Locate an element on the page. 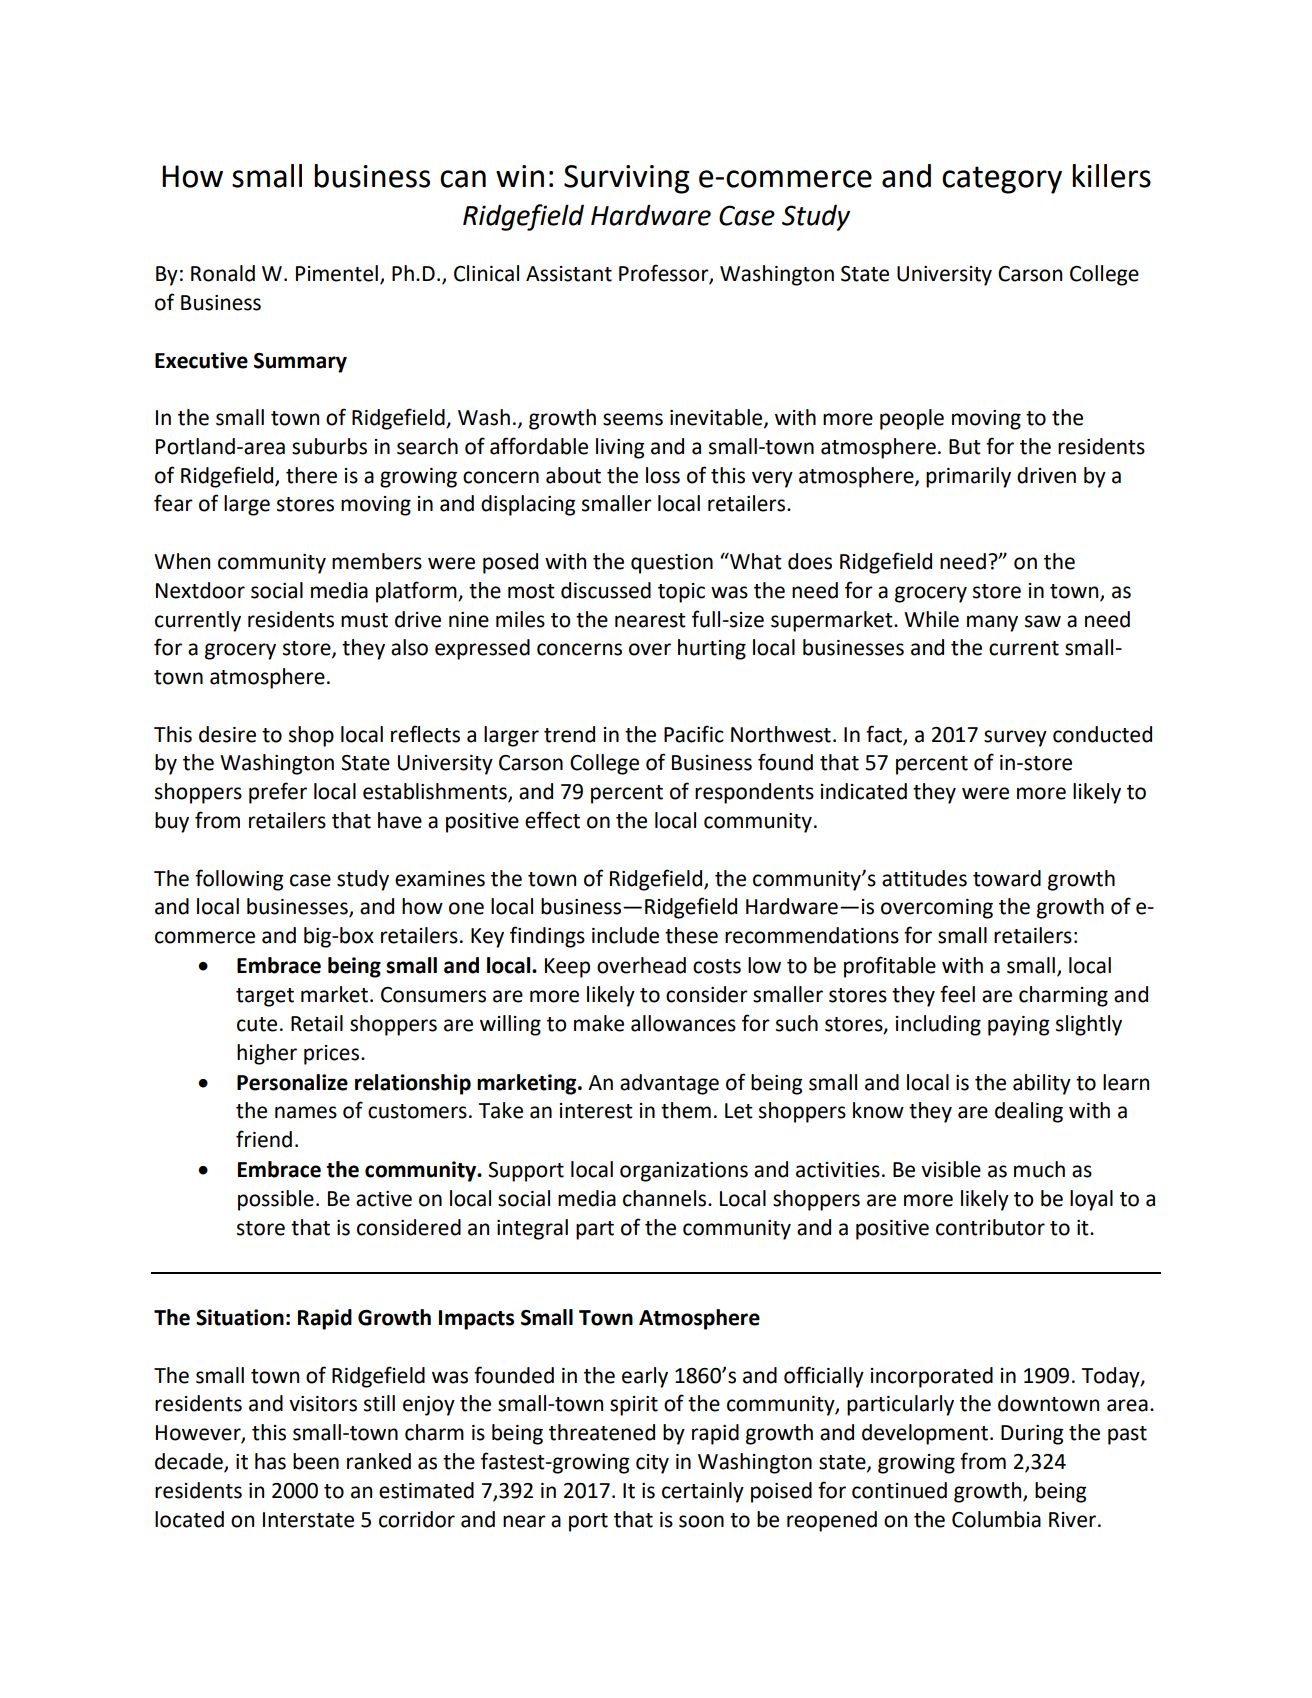 This page has height=1698, width=1312. channels is located at coordinates (666, 1198).
